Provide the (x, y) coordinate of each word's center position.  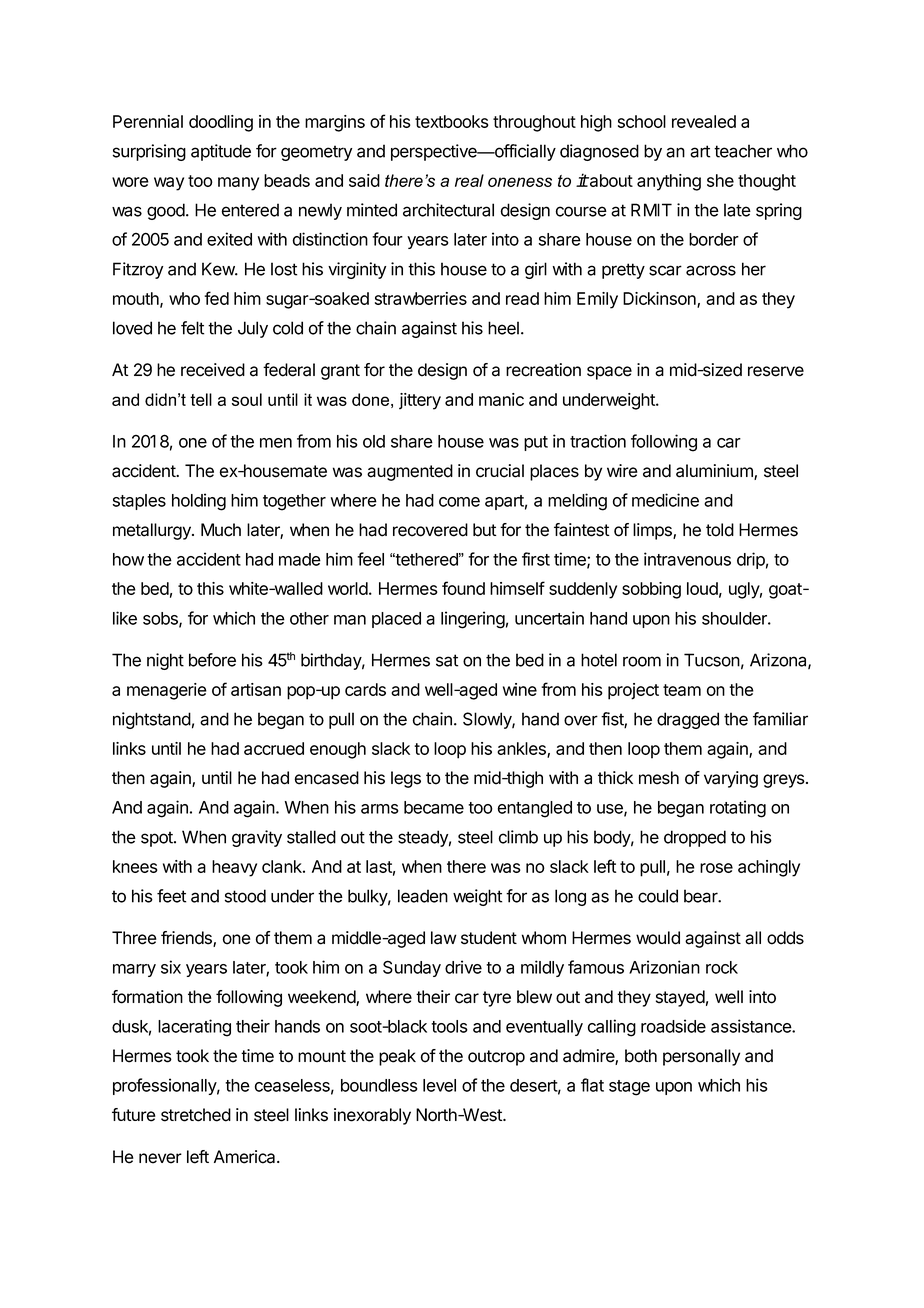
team (682, 690)
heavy (234, 868)
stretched (196, 1115)
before (212, 660)
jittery (420, 401)
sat (447, 660)
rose (716, 868)
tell (201, 399)
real (469, 180)
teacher (743, 151)
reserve (776, 371)
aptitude (221, 152)
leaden (423, 896)
